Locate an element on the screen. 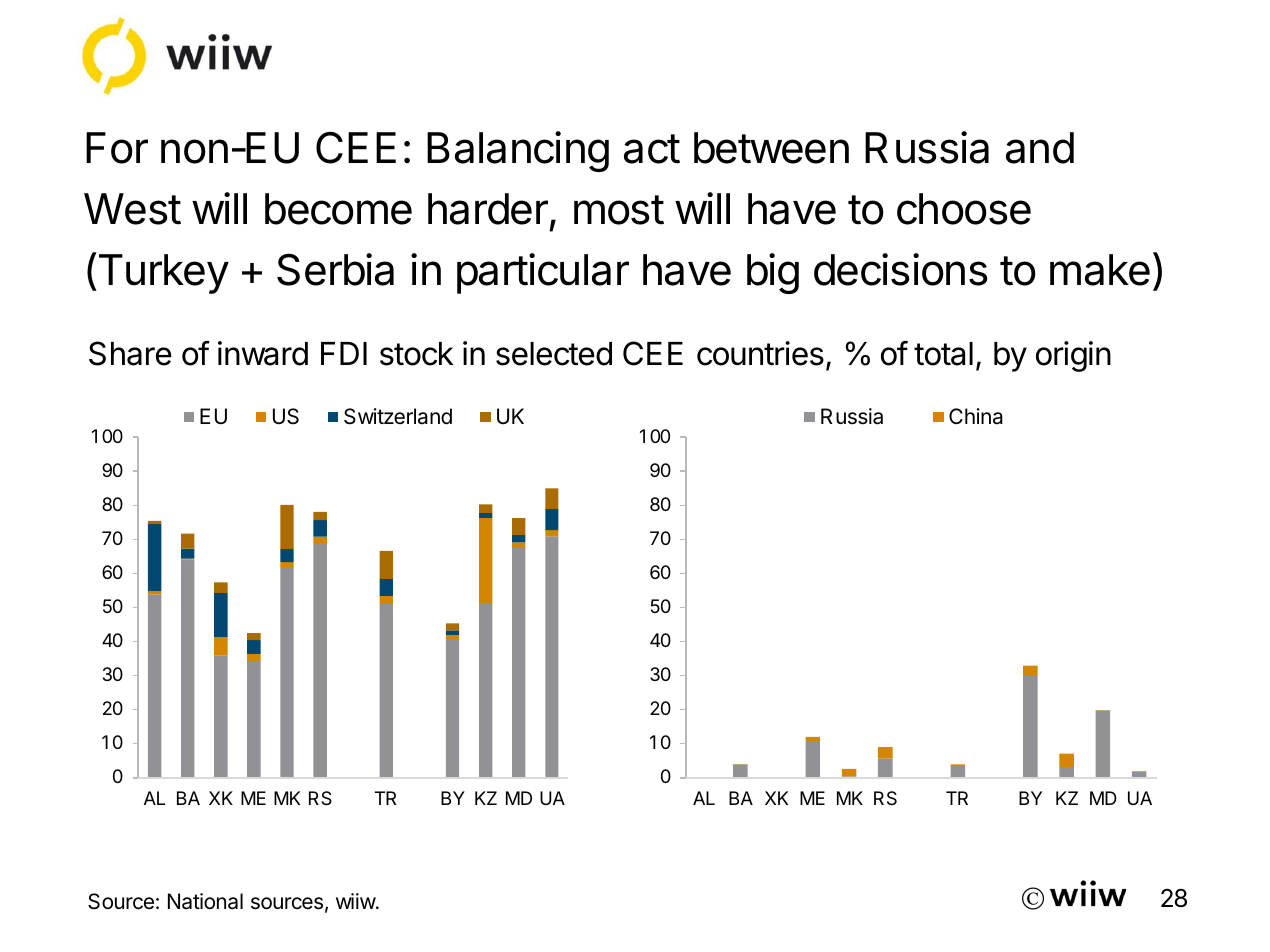 This screenshot has height=952, width=1270. act is located at coordinates (652, 149).
